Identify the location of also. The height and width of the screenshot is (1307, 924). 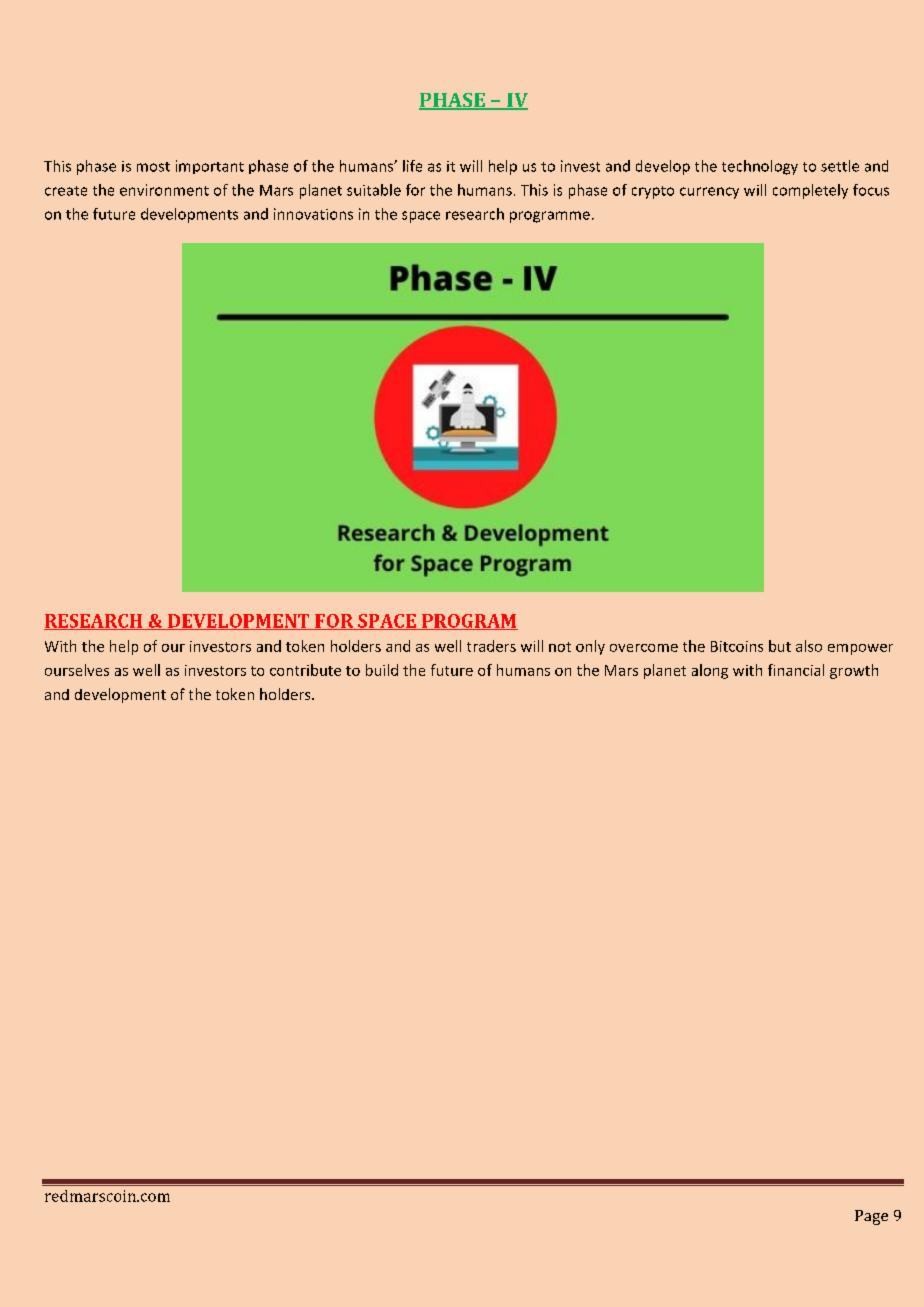
(809, 646).
